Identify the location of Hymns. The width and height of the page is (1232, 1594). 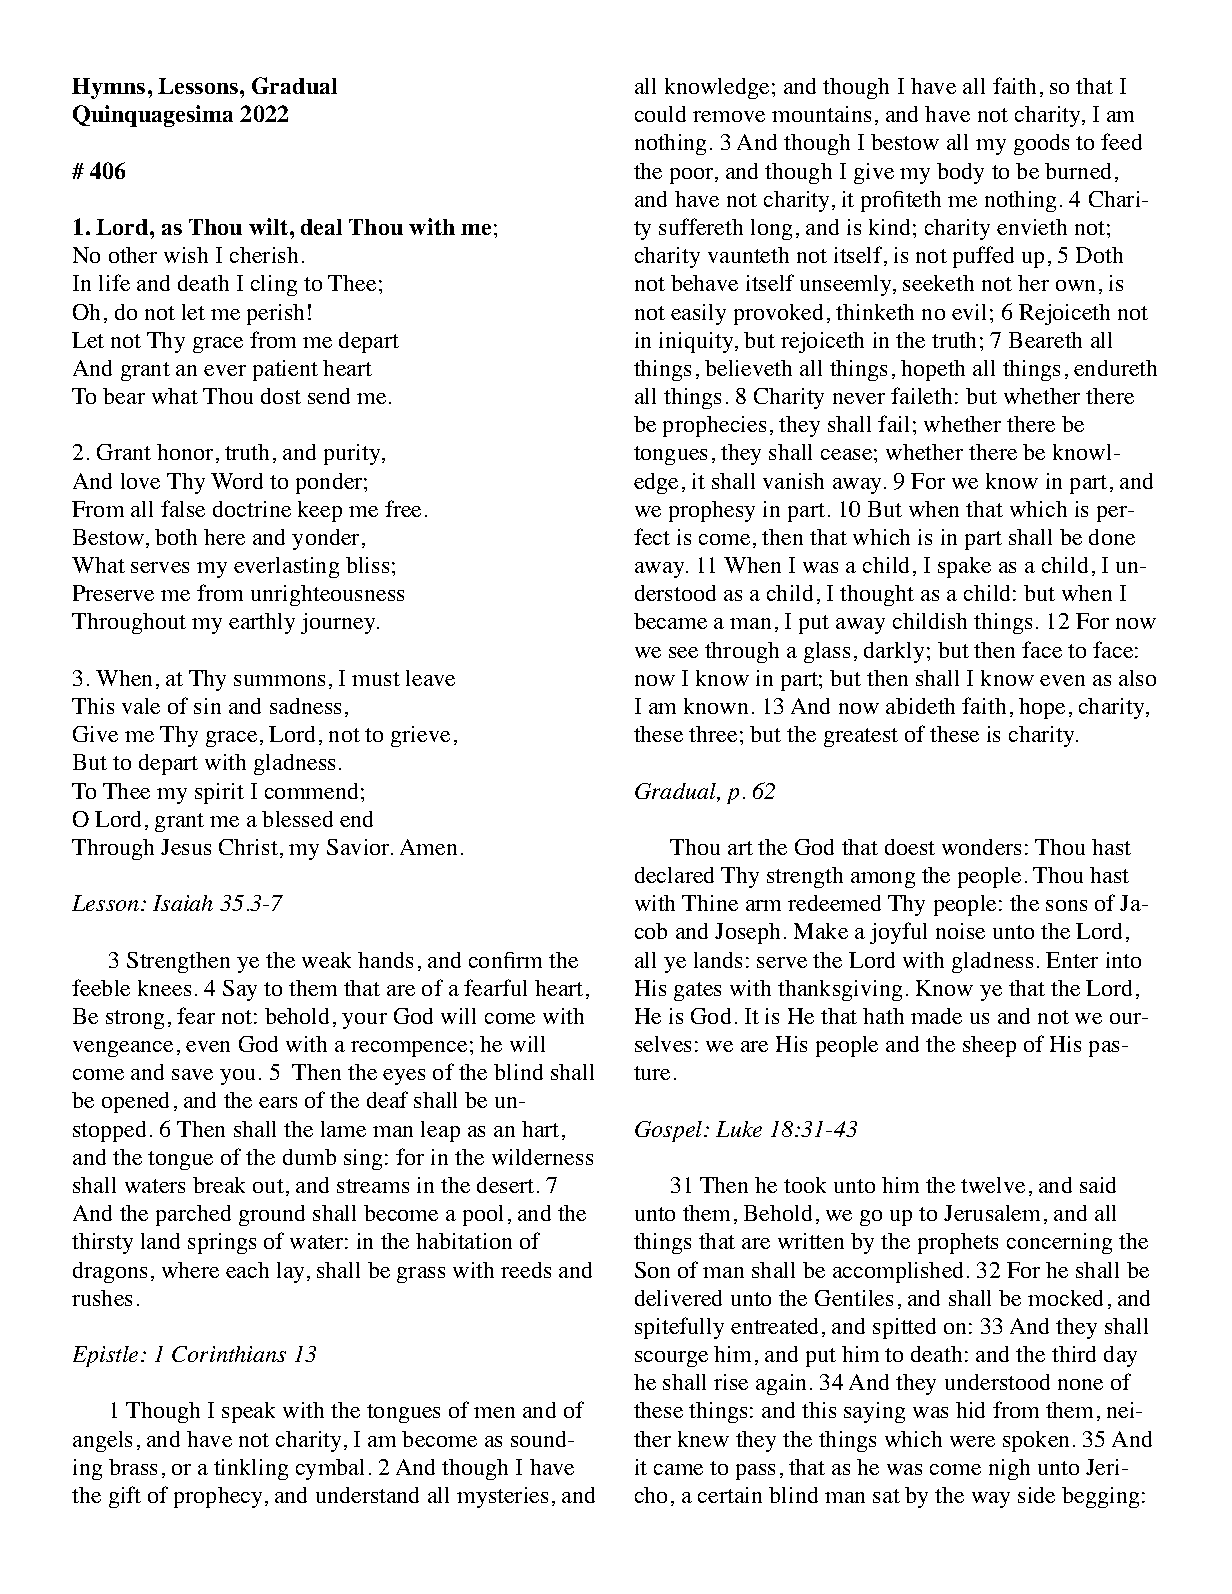
(108, 88).
